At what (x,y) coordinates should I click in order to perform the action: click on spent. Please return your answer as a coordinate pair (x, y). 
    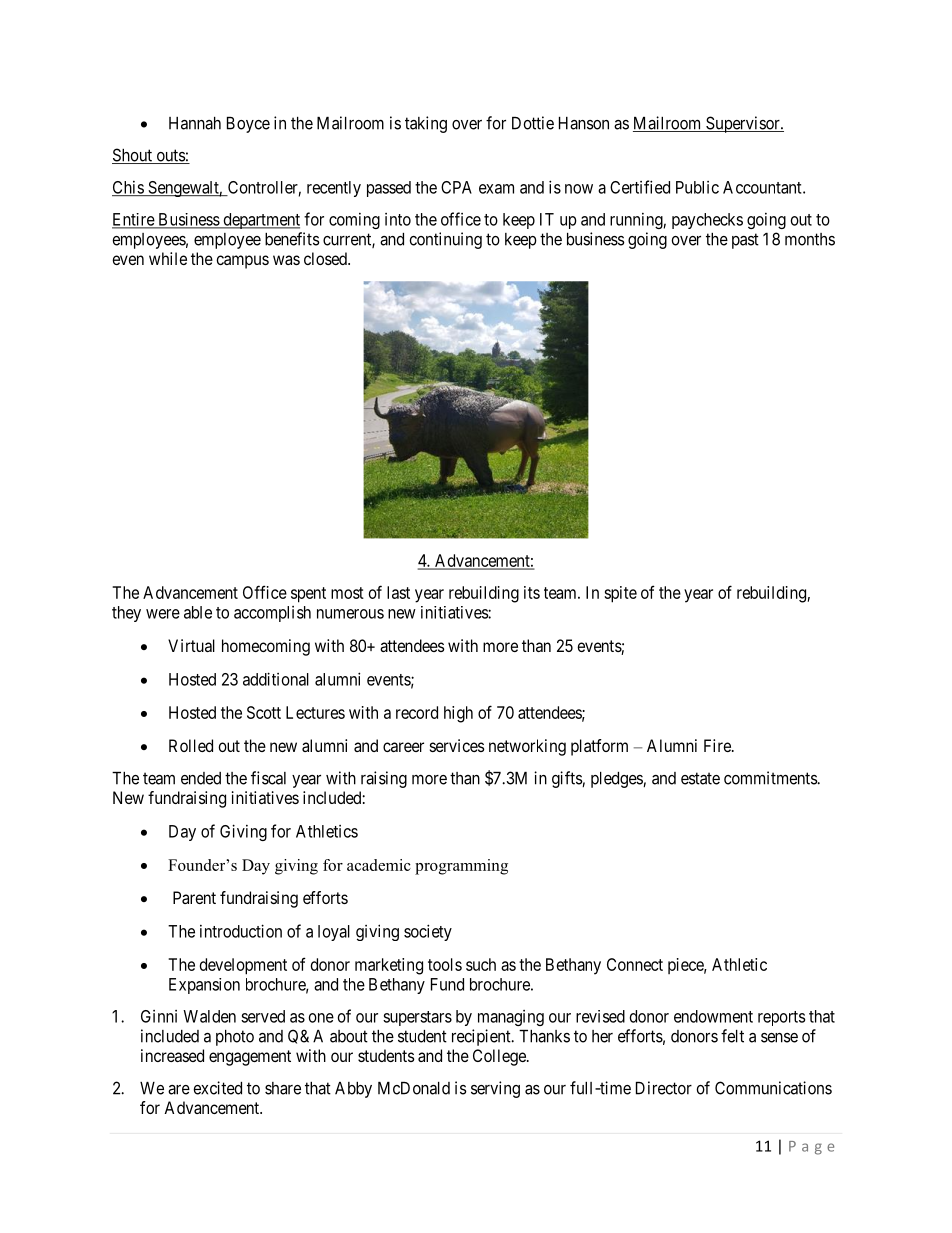
    Looking at the image, I should click on (308, 595).
